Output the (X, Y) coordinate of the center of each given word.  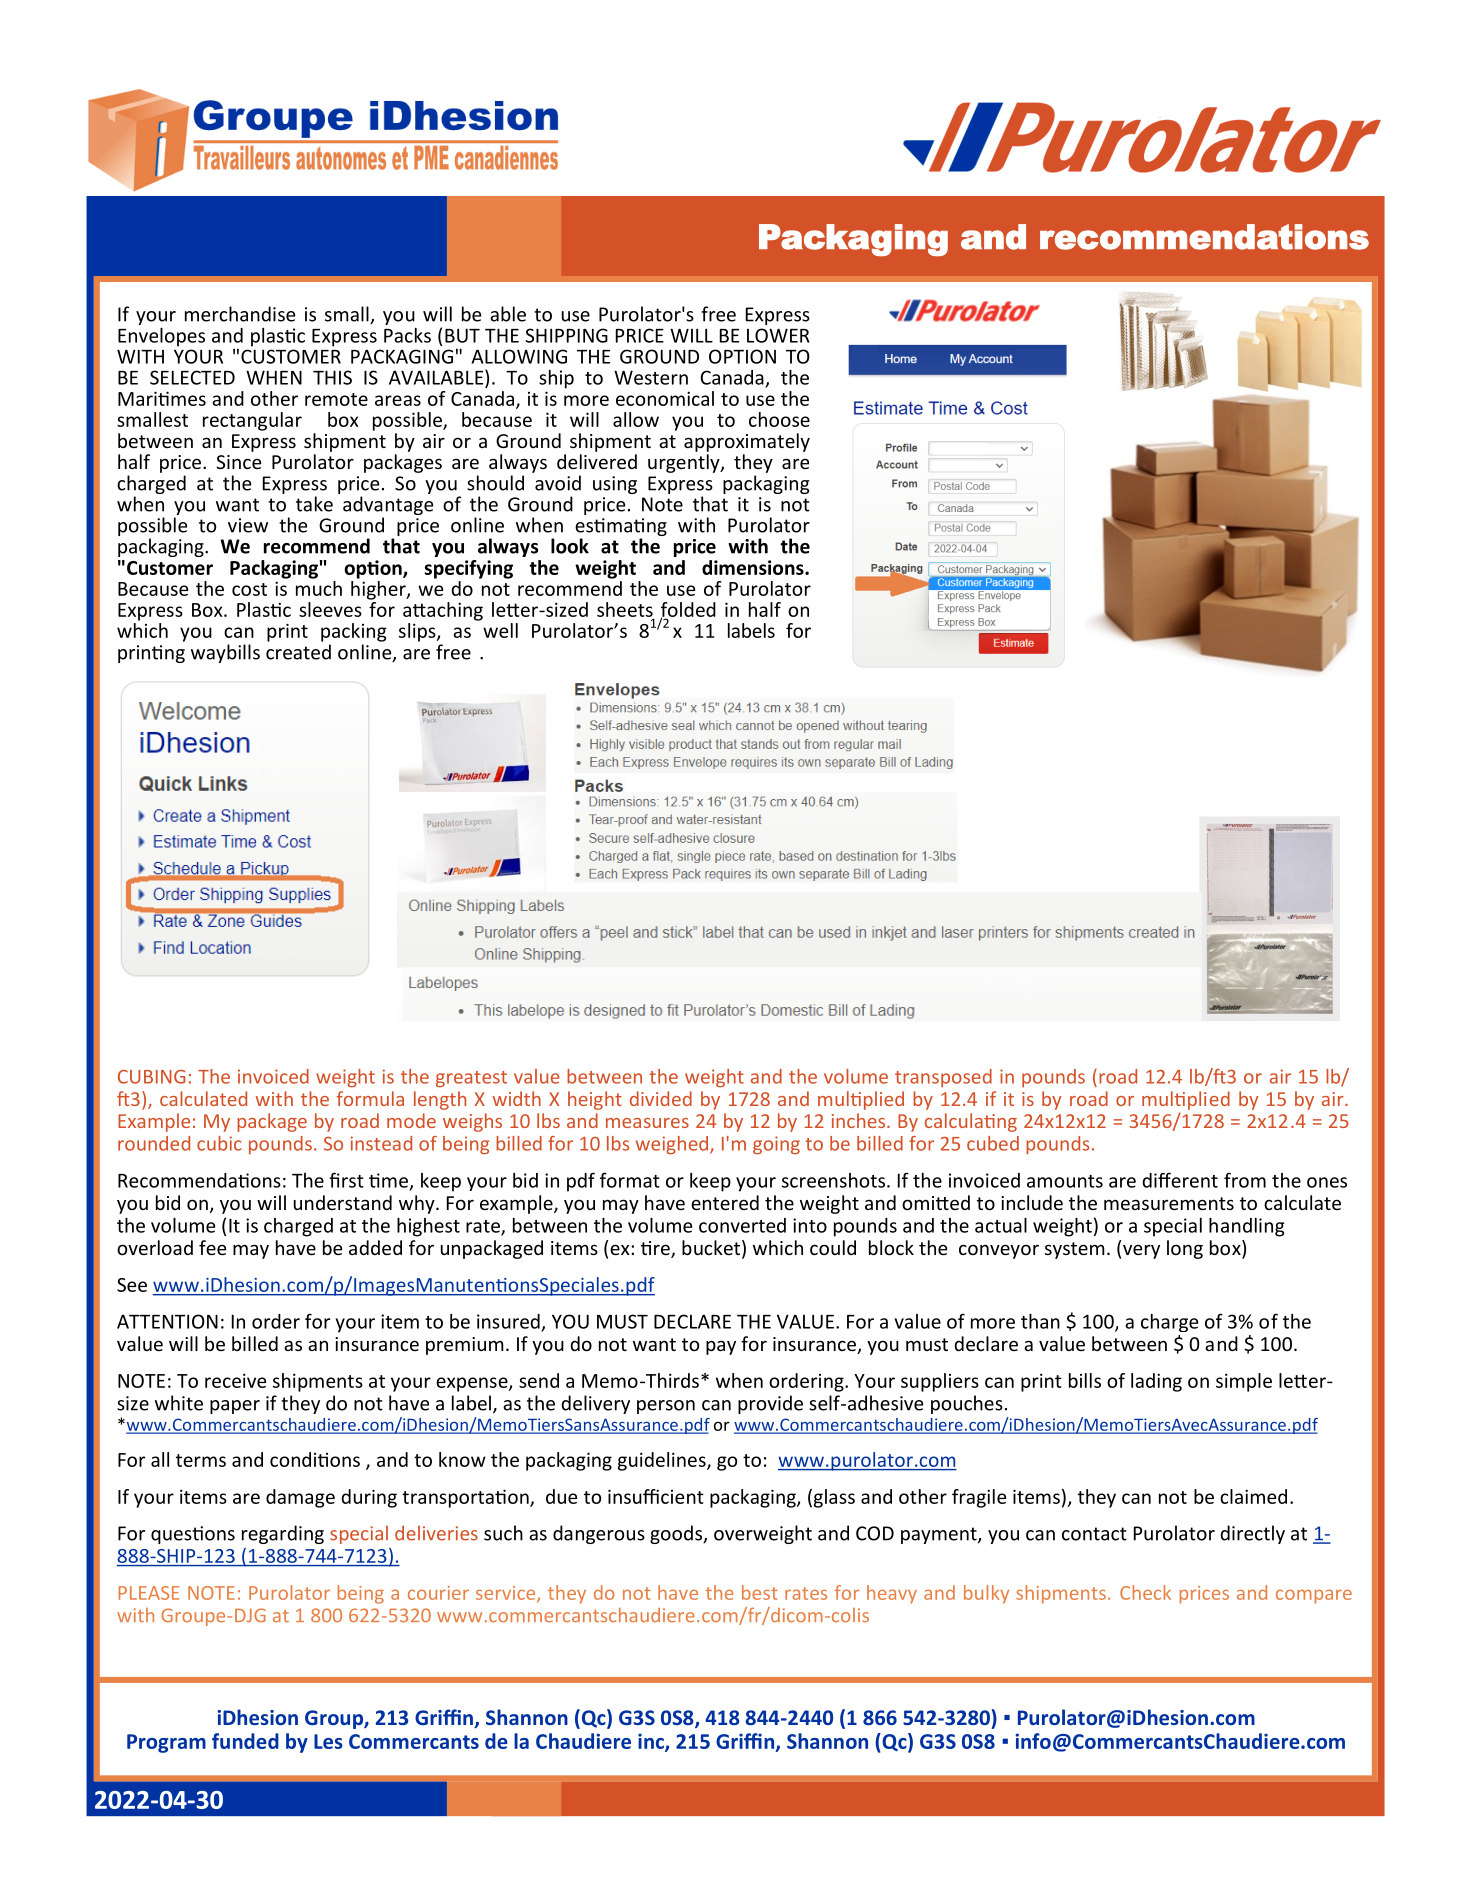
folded (688, 610)
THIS (332, 377)
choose (779, 419)
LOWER (778, 335)
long (1185, 1249)
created (298, 652)
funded (245, 1741)
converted (742, 1225)
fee (212, 1247)
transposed (943, 1078)
